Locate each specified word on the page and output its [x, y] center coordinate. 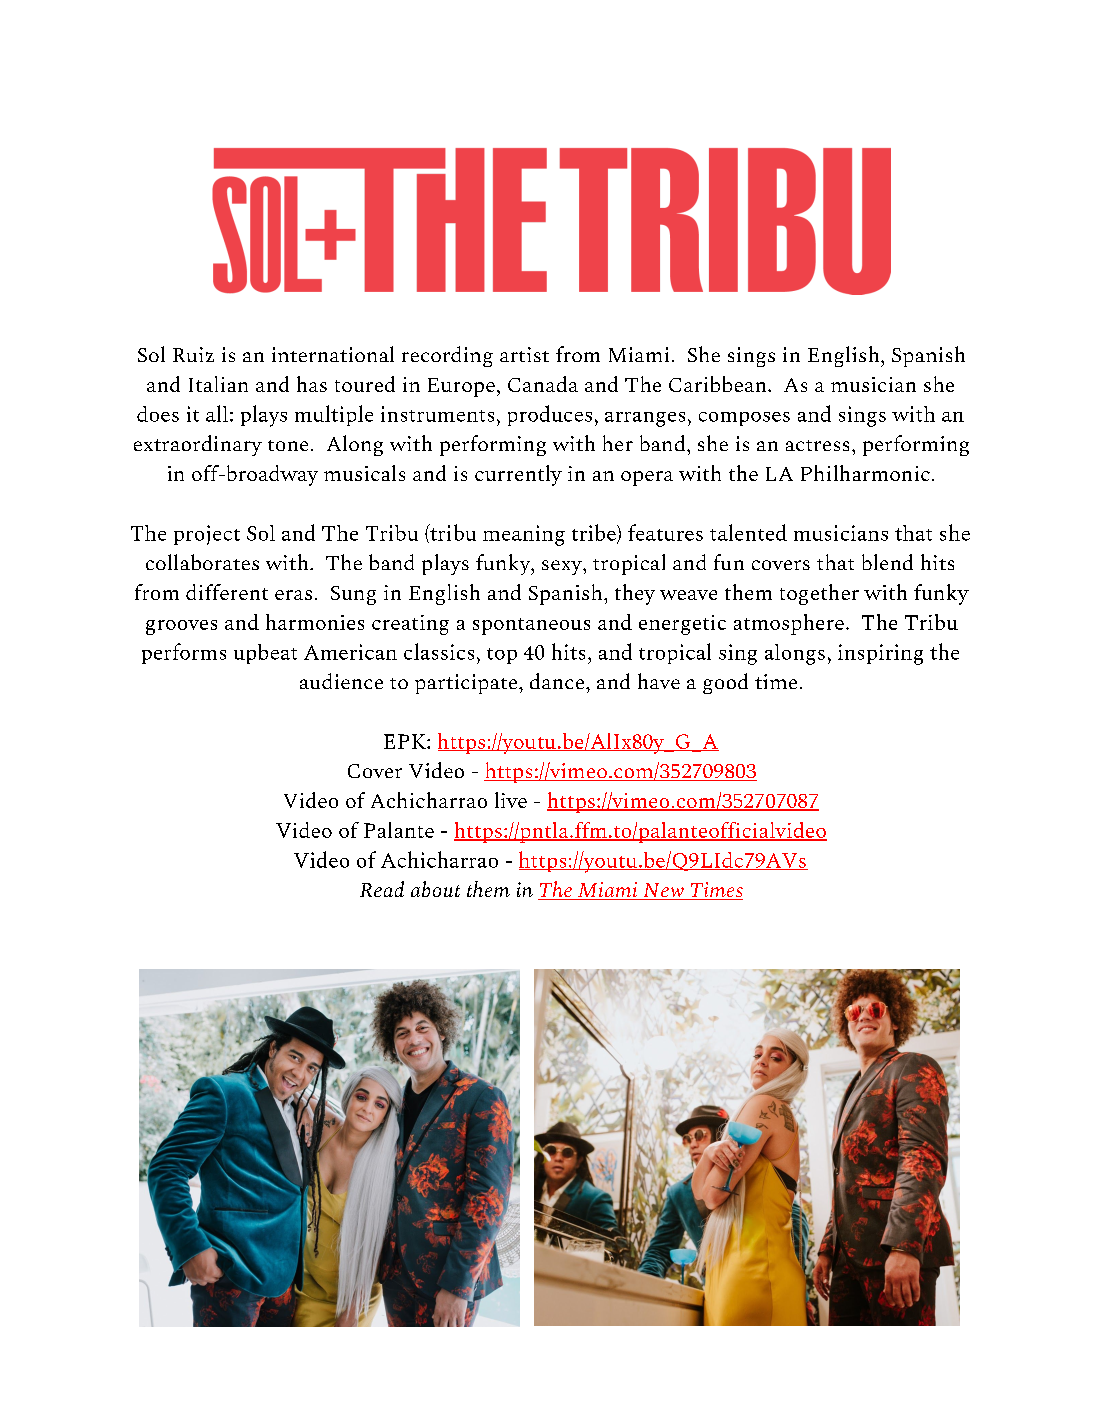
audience [341, 681]
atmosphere [789, 624]
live [511, 800]
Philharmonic [865, 473]
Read [382, 889]
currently [518, 475]
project [207, 535]
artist [524, 354]
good [725, 683]
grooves [181, 627]
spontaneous [531, 626]
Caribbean [719, 384]
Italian [218, 384]
